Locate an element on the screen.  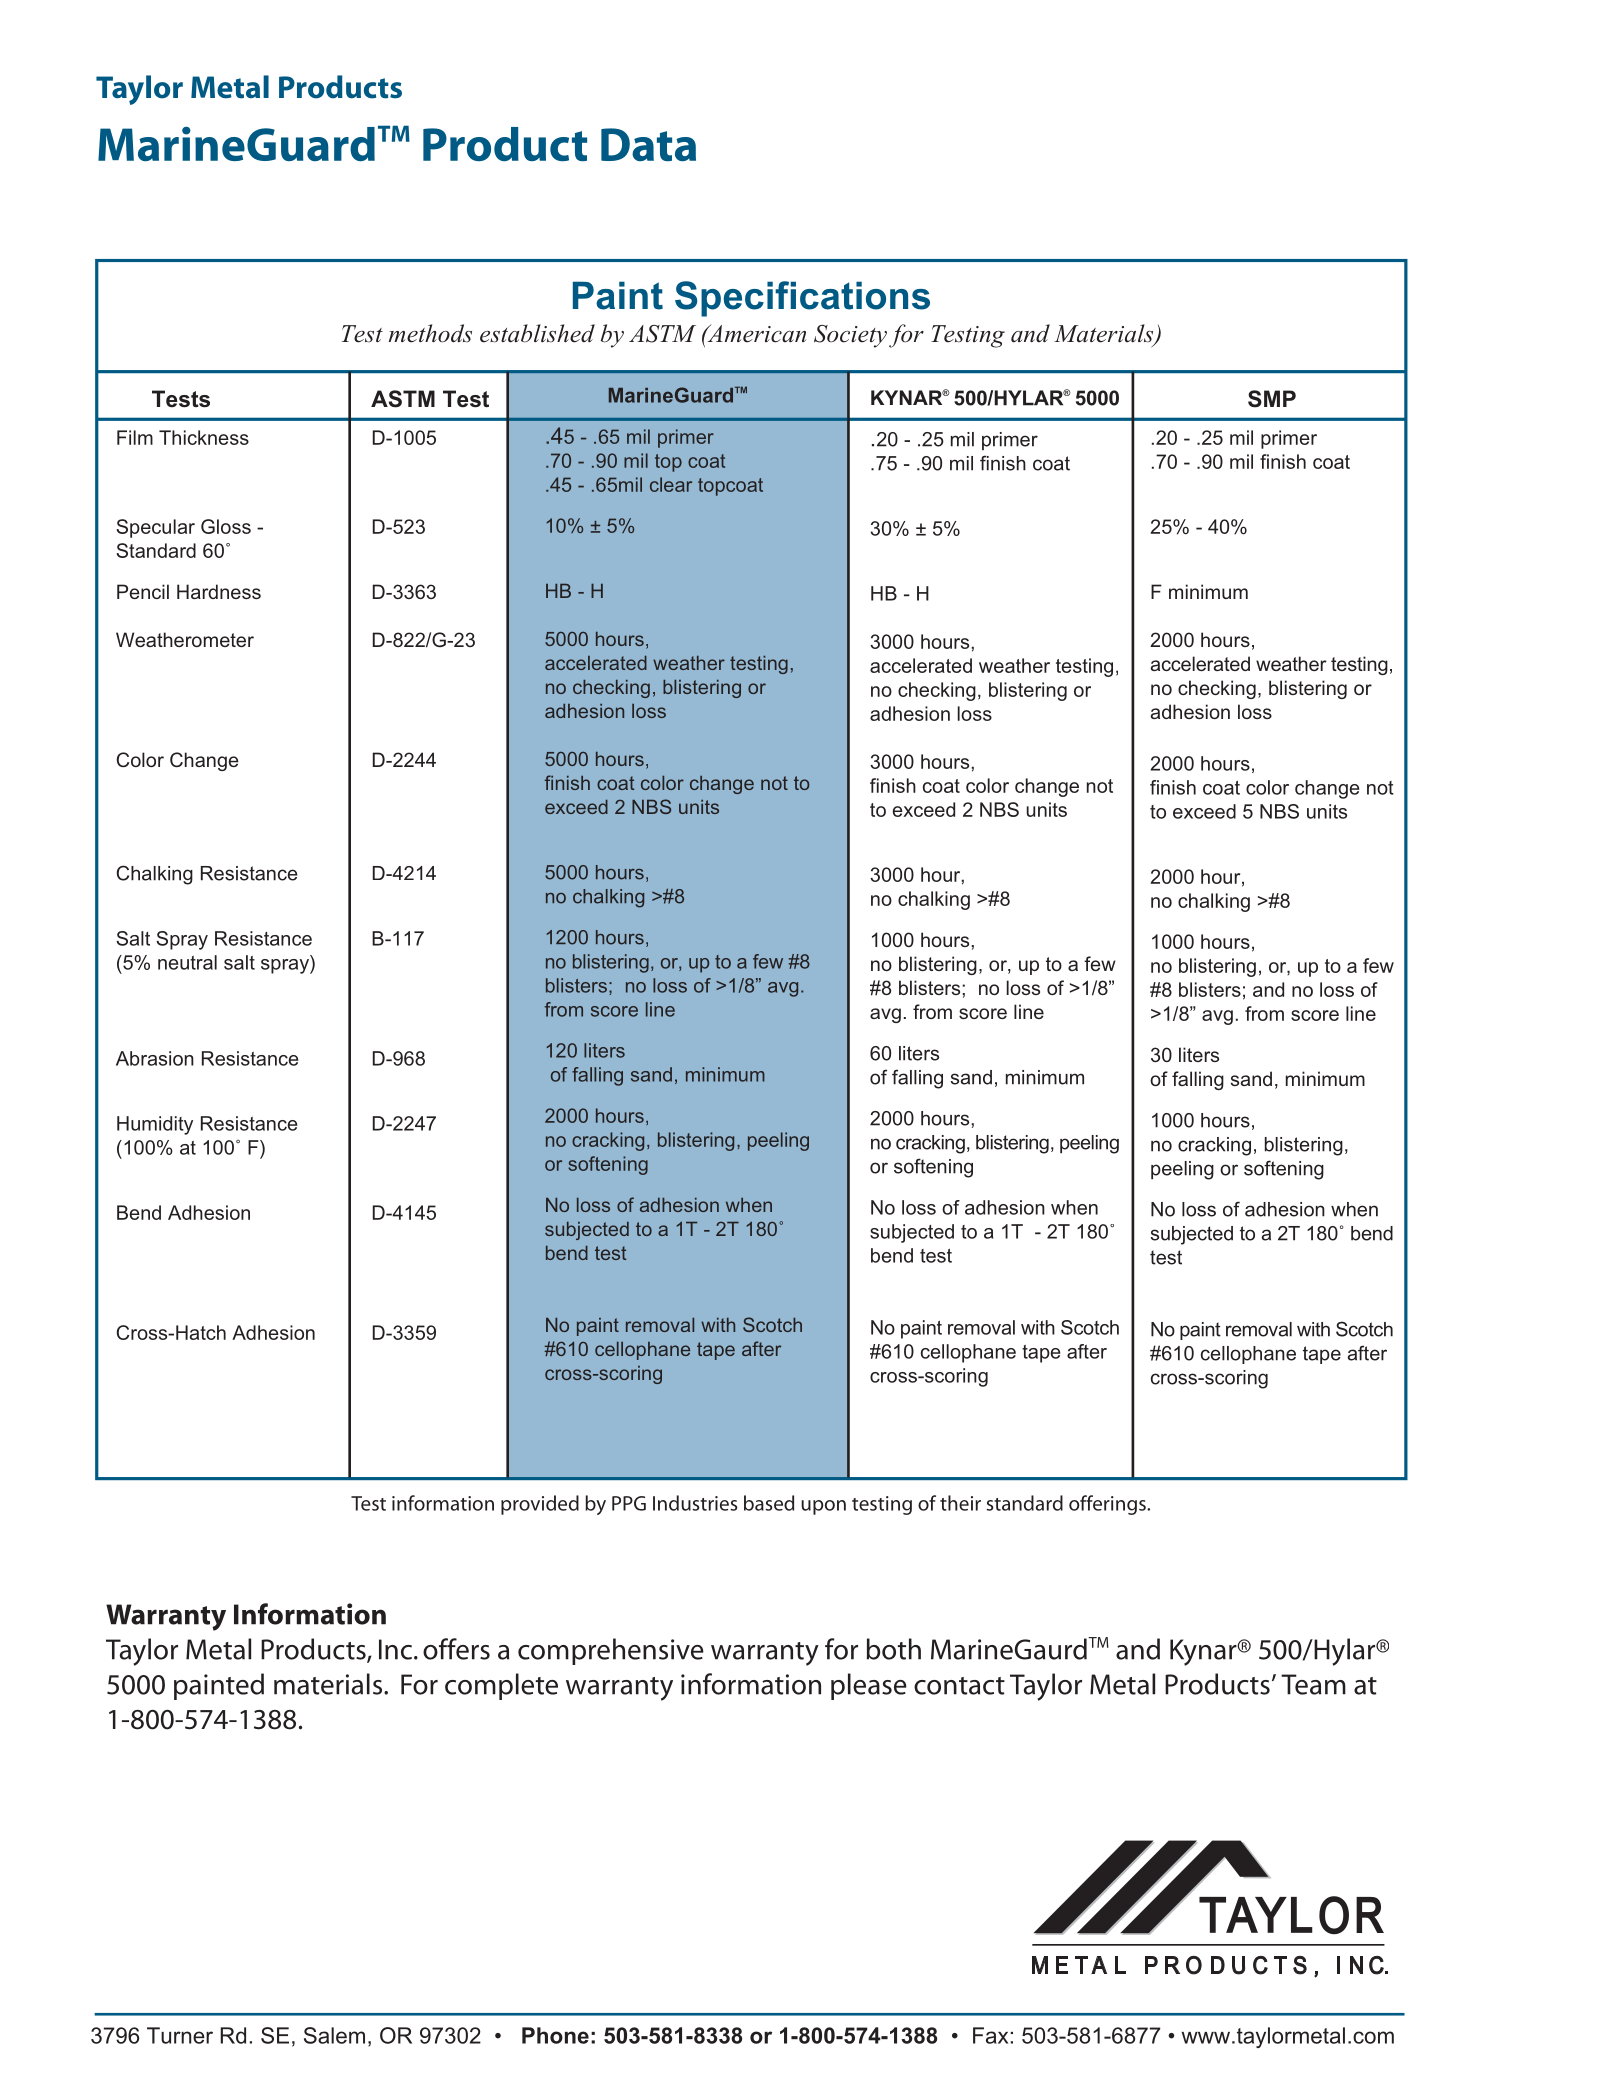
SMP is located at coordinates (1272, 399).
